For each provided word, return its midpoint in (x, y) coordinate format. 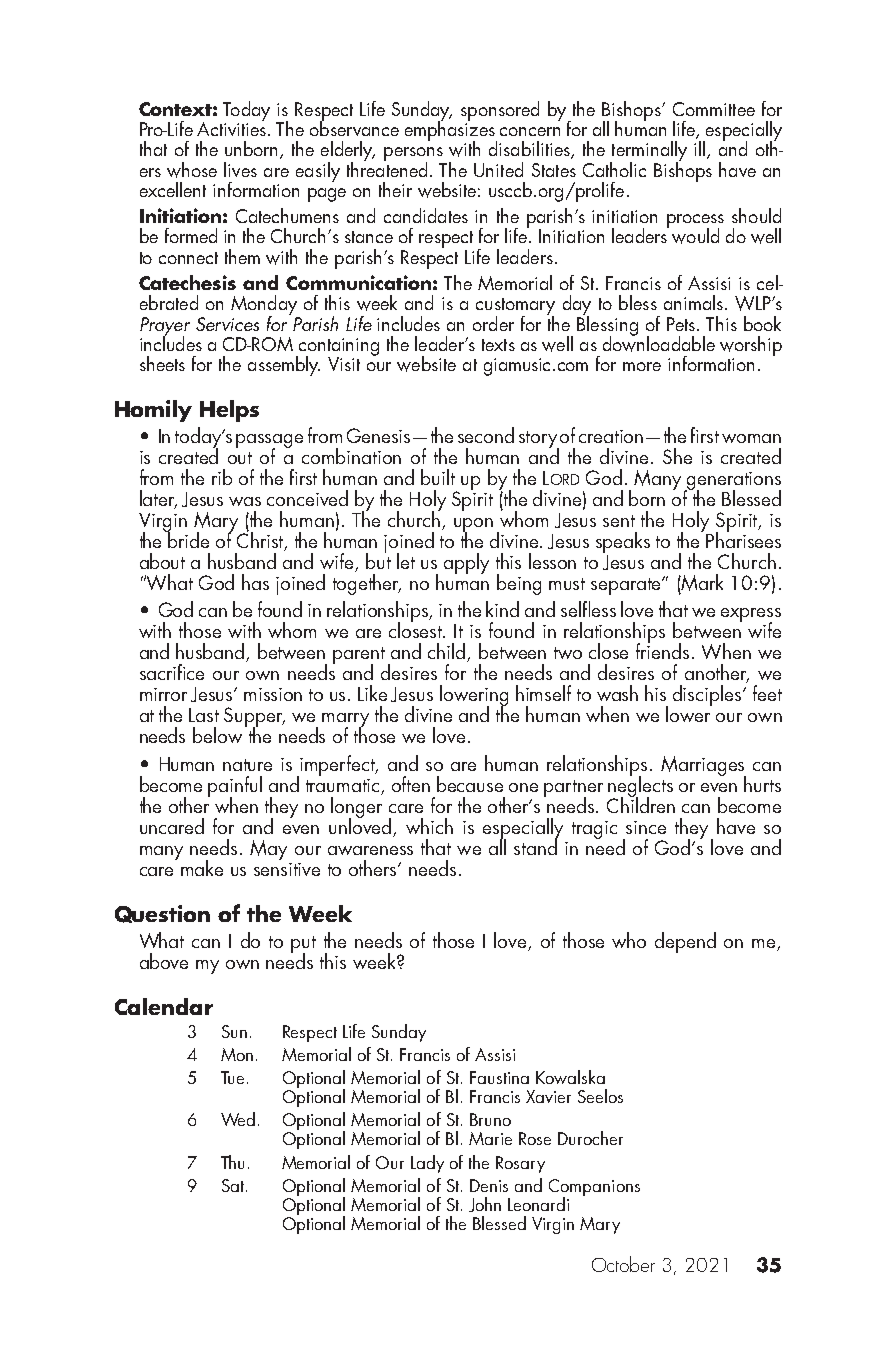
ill (699, 148)
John (485, 1204)
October (623, 1264)
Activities (233, 127)
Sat (234, 1185)
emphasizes (451, 131)
